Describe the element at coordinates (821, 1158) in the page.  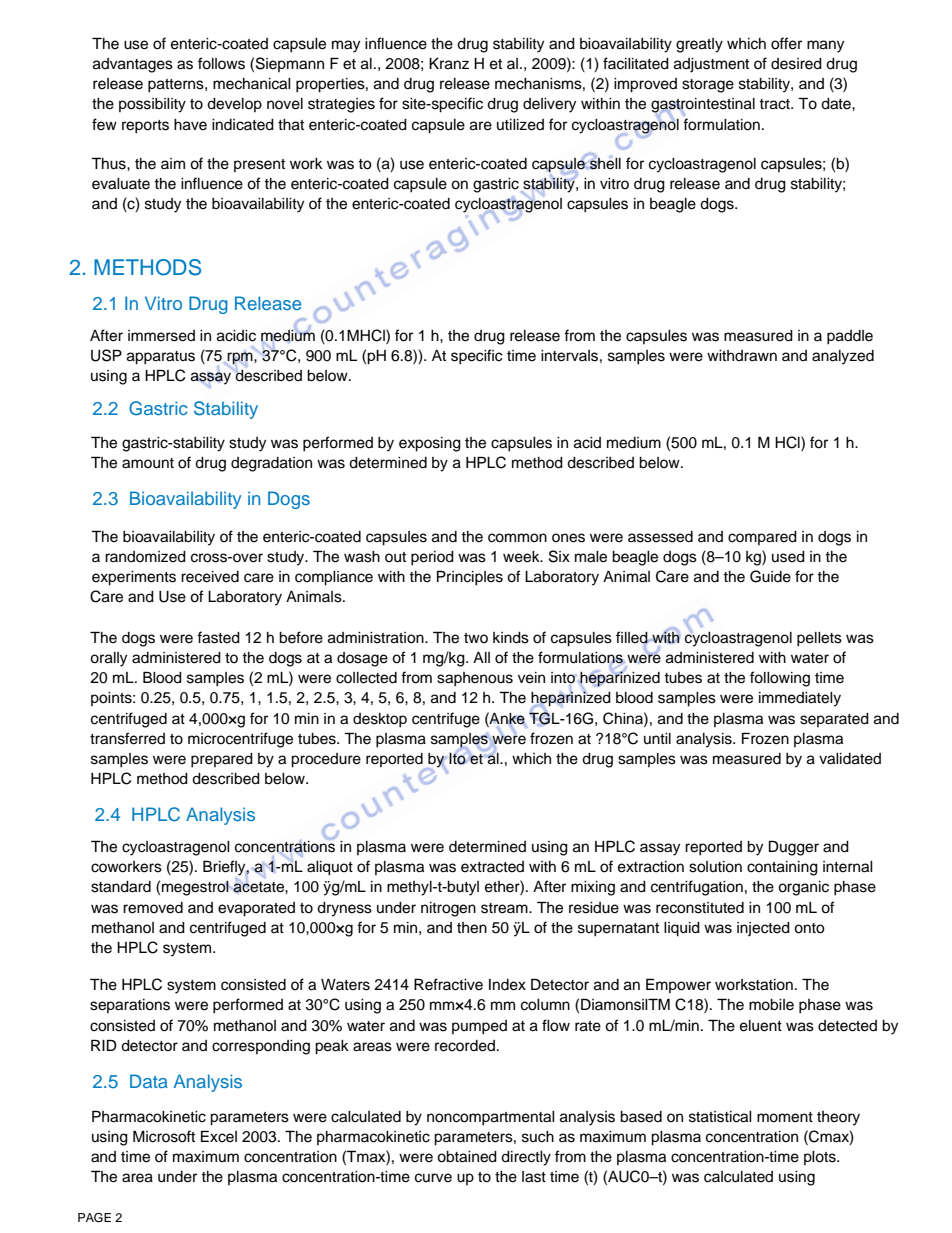
I see `plots` at that location.
